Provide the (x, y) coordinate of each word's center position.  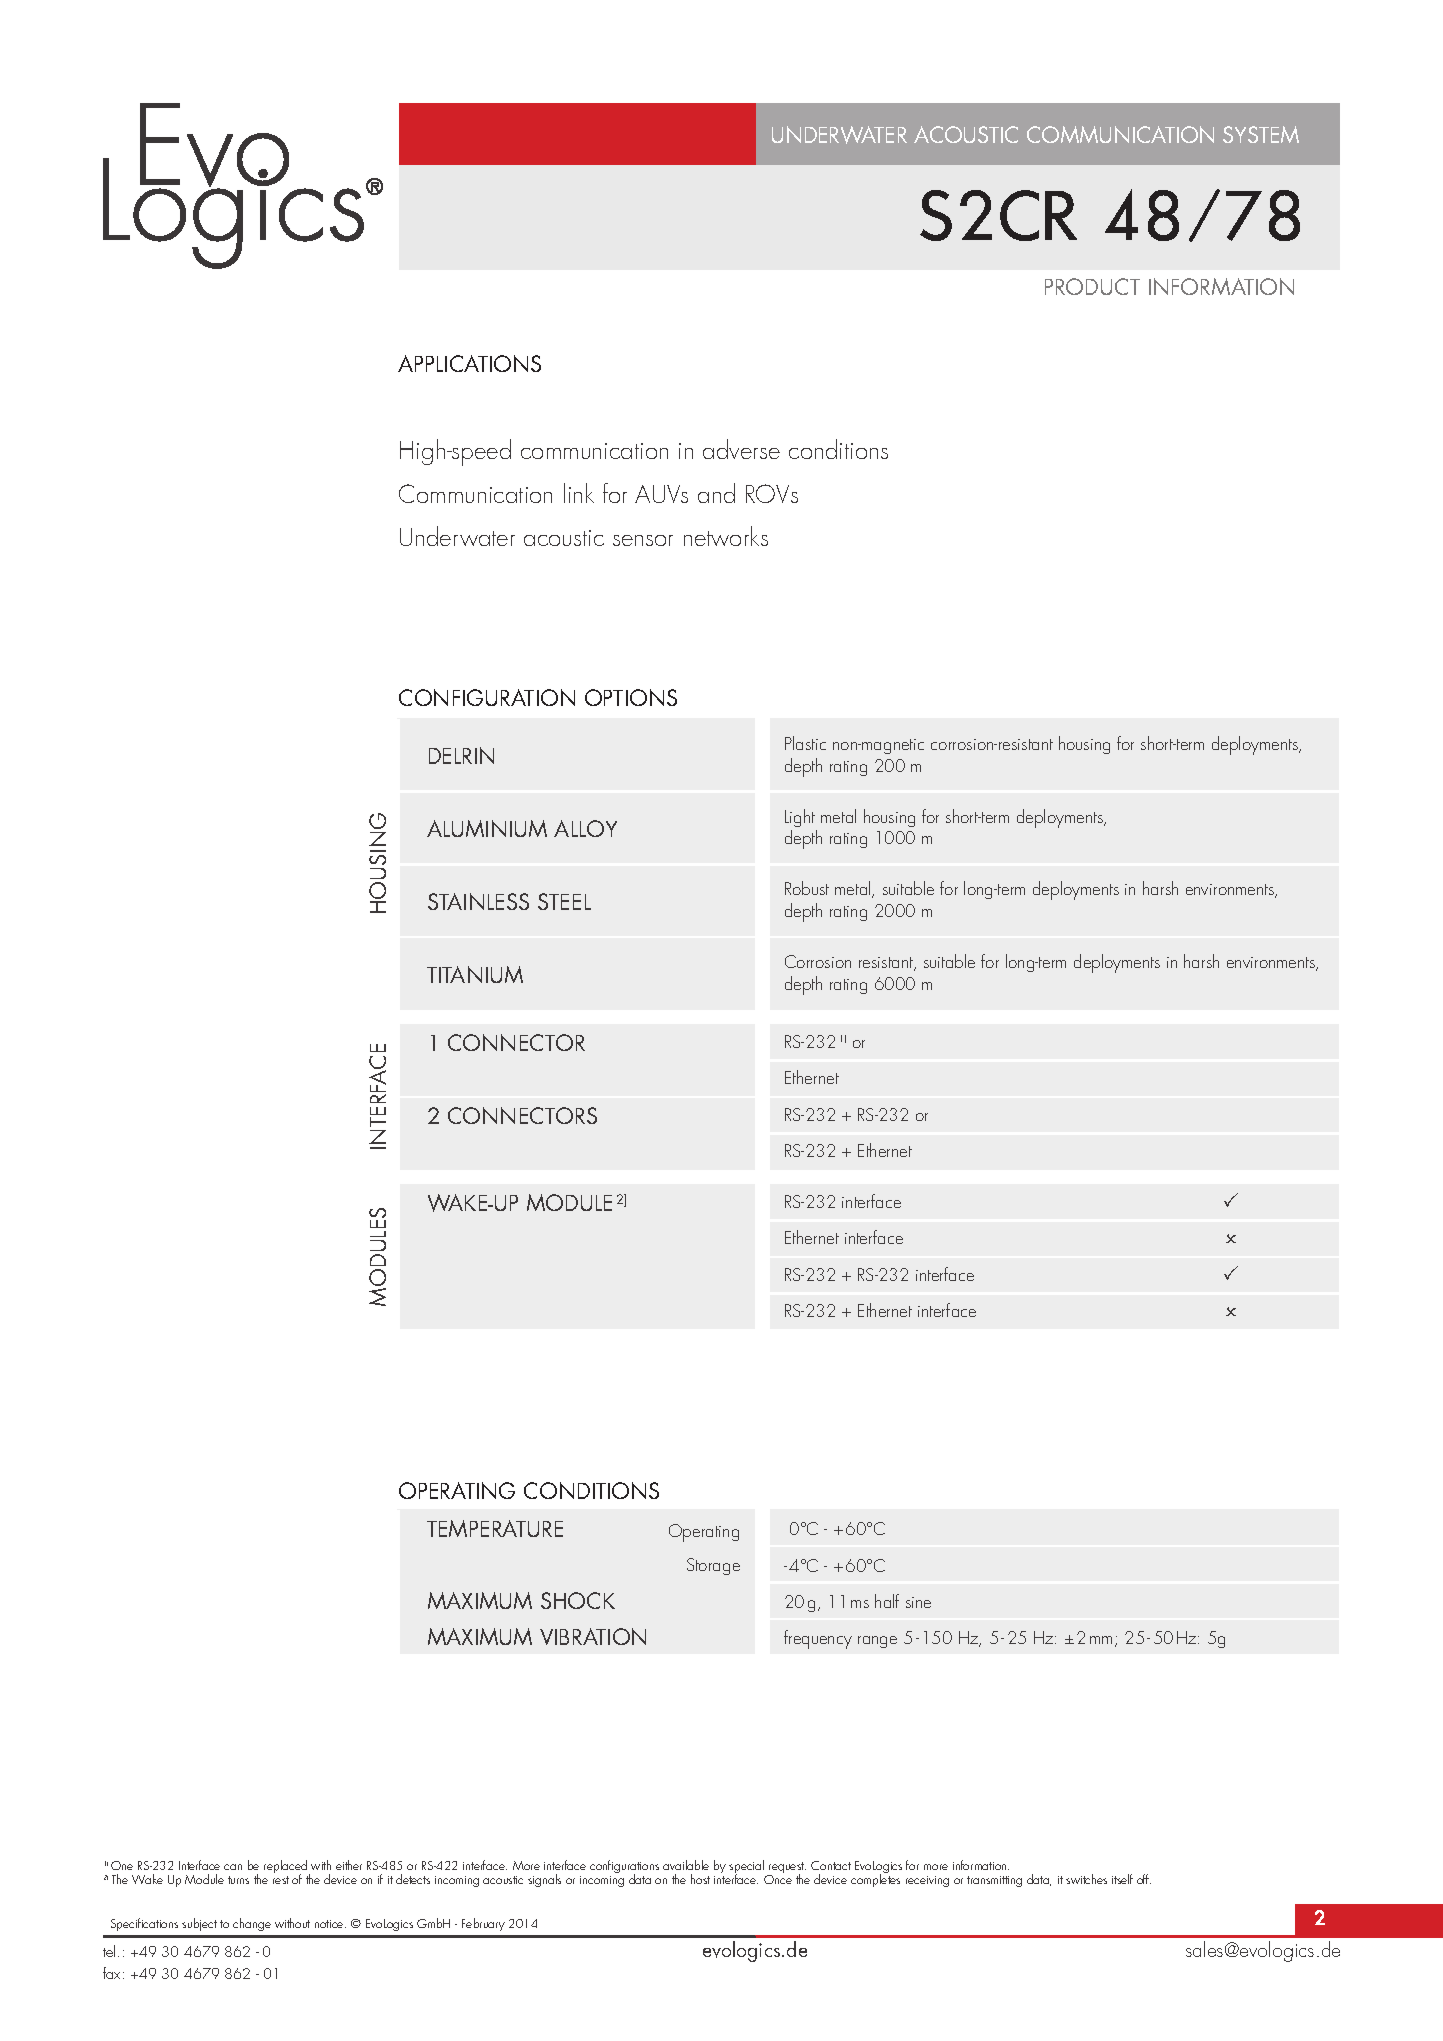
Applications (469, 363)
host (700, 1879)
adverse (741, 449)
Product (1092, 286)
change (252, 1924)
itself (1122, 1879)
